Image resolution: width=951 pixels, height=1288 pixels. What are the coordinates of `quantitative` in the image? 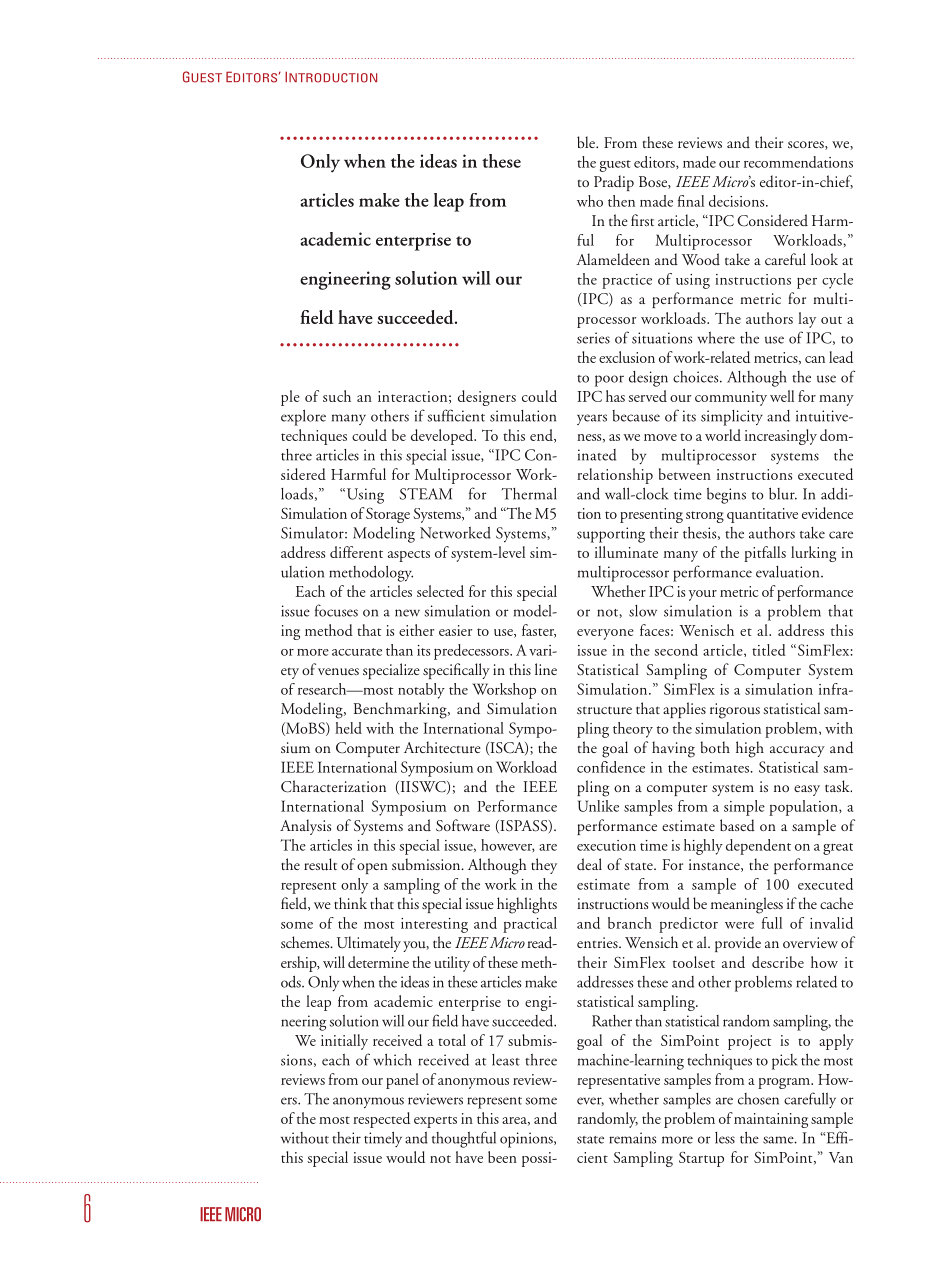 It's located at (762, 515).
